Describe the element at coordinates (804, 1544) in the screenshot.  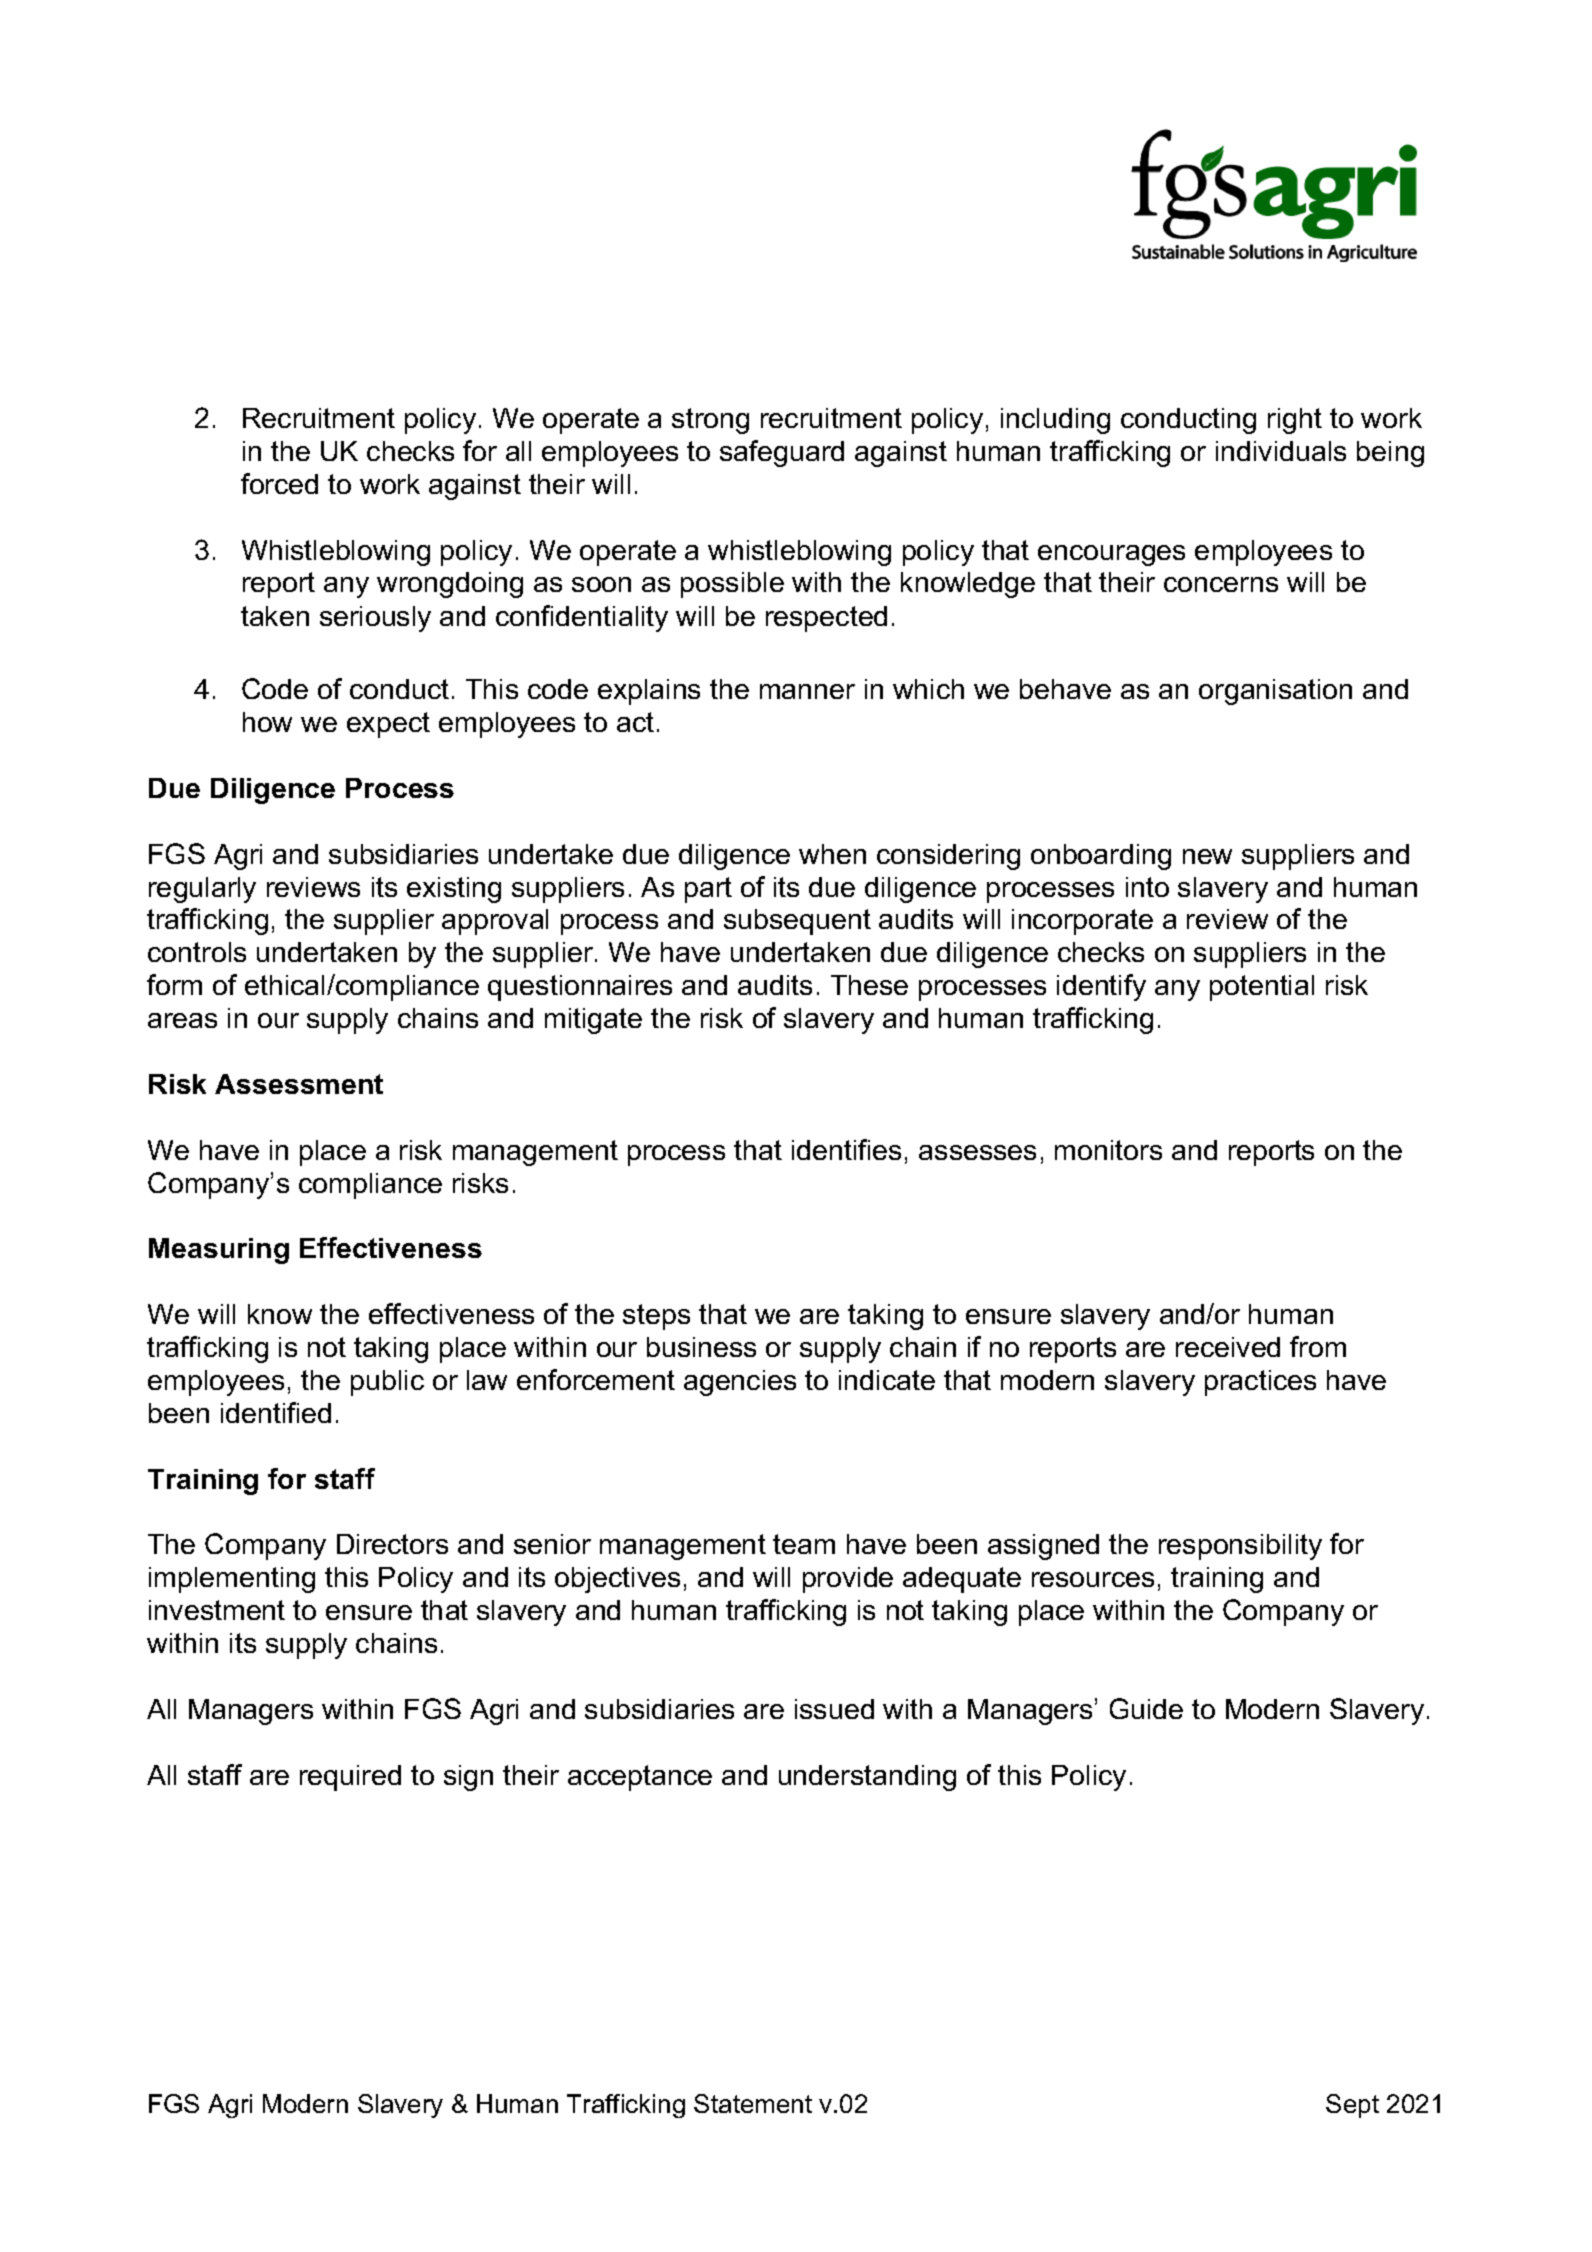
I see `team` at that location.
